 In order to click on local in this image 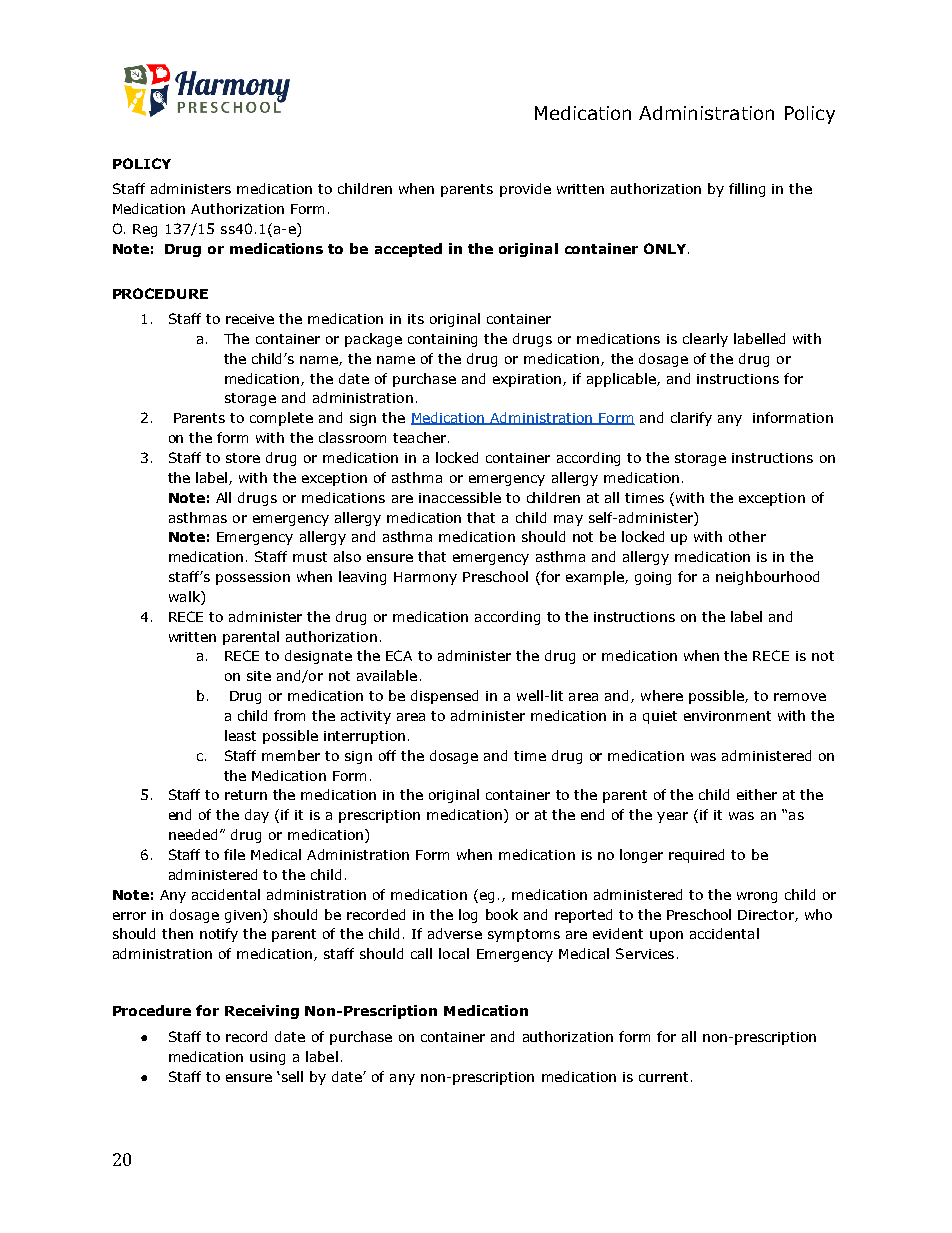, I will do `click(454, 953)`.
